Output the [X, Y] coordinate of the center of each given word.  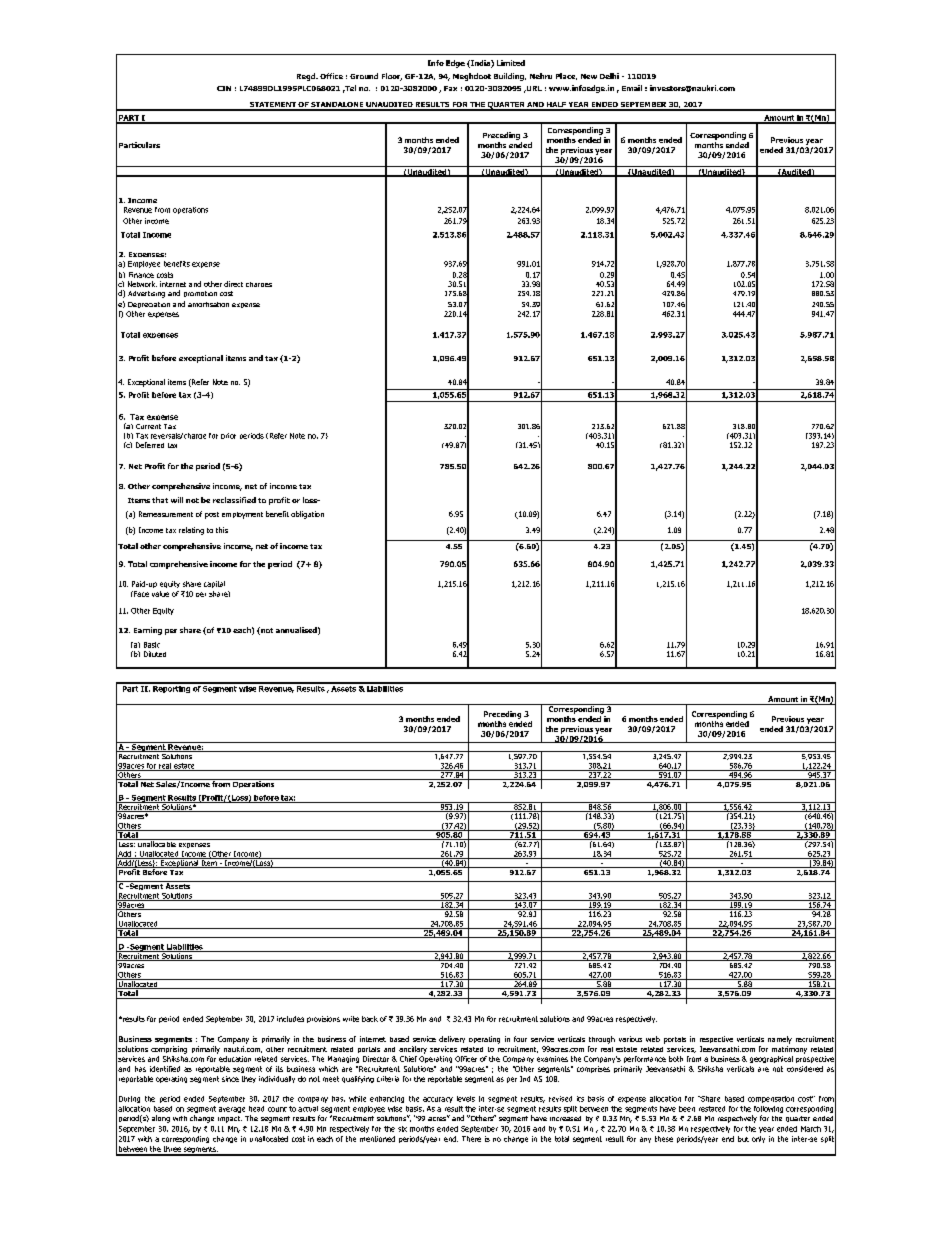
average [232, 1110]
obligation [307, 515]
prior [228, 436]
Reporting [171, 688]
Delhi [609, 76]
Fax [450, 88]
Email [632, 88]
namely [780, 1040]
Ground [364, 76]
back [370, 1019]
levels [466, 1099]
